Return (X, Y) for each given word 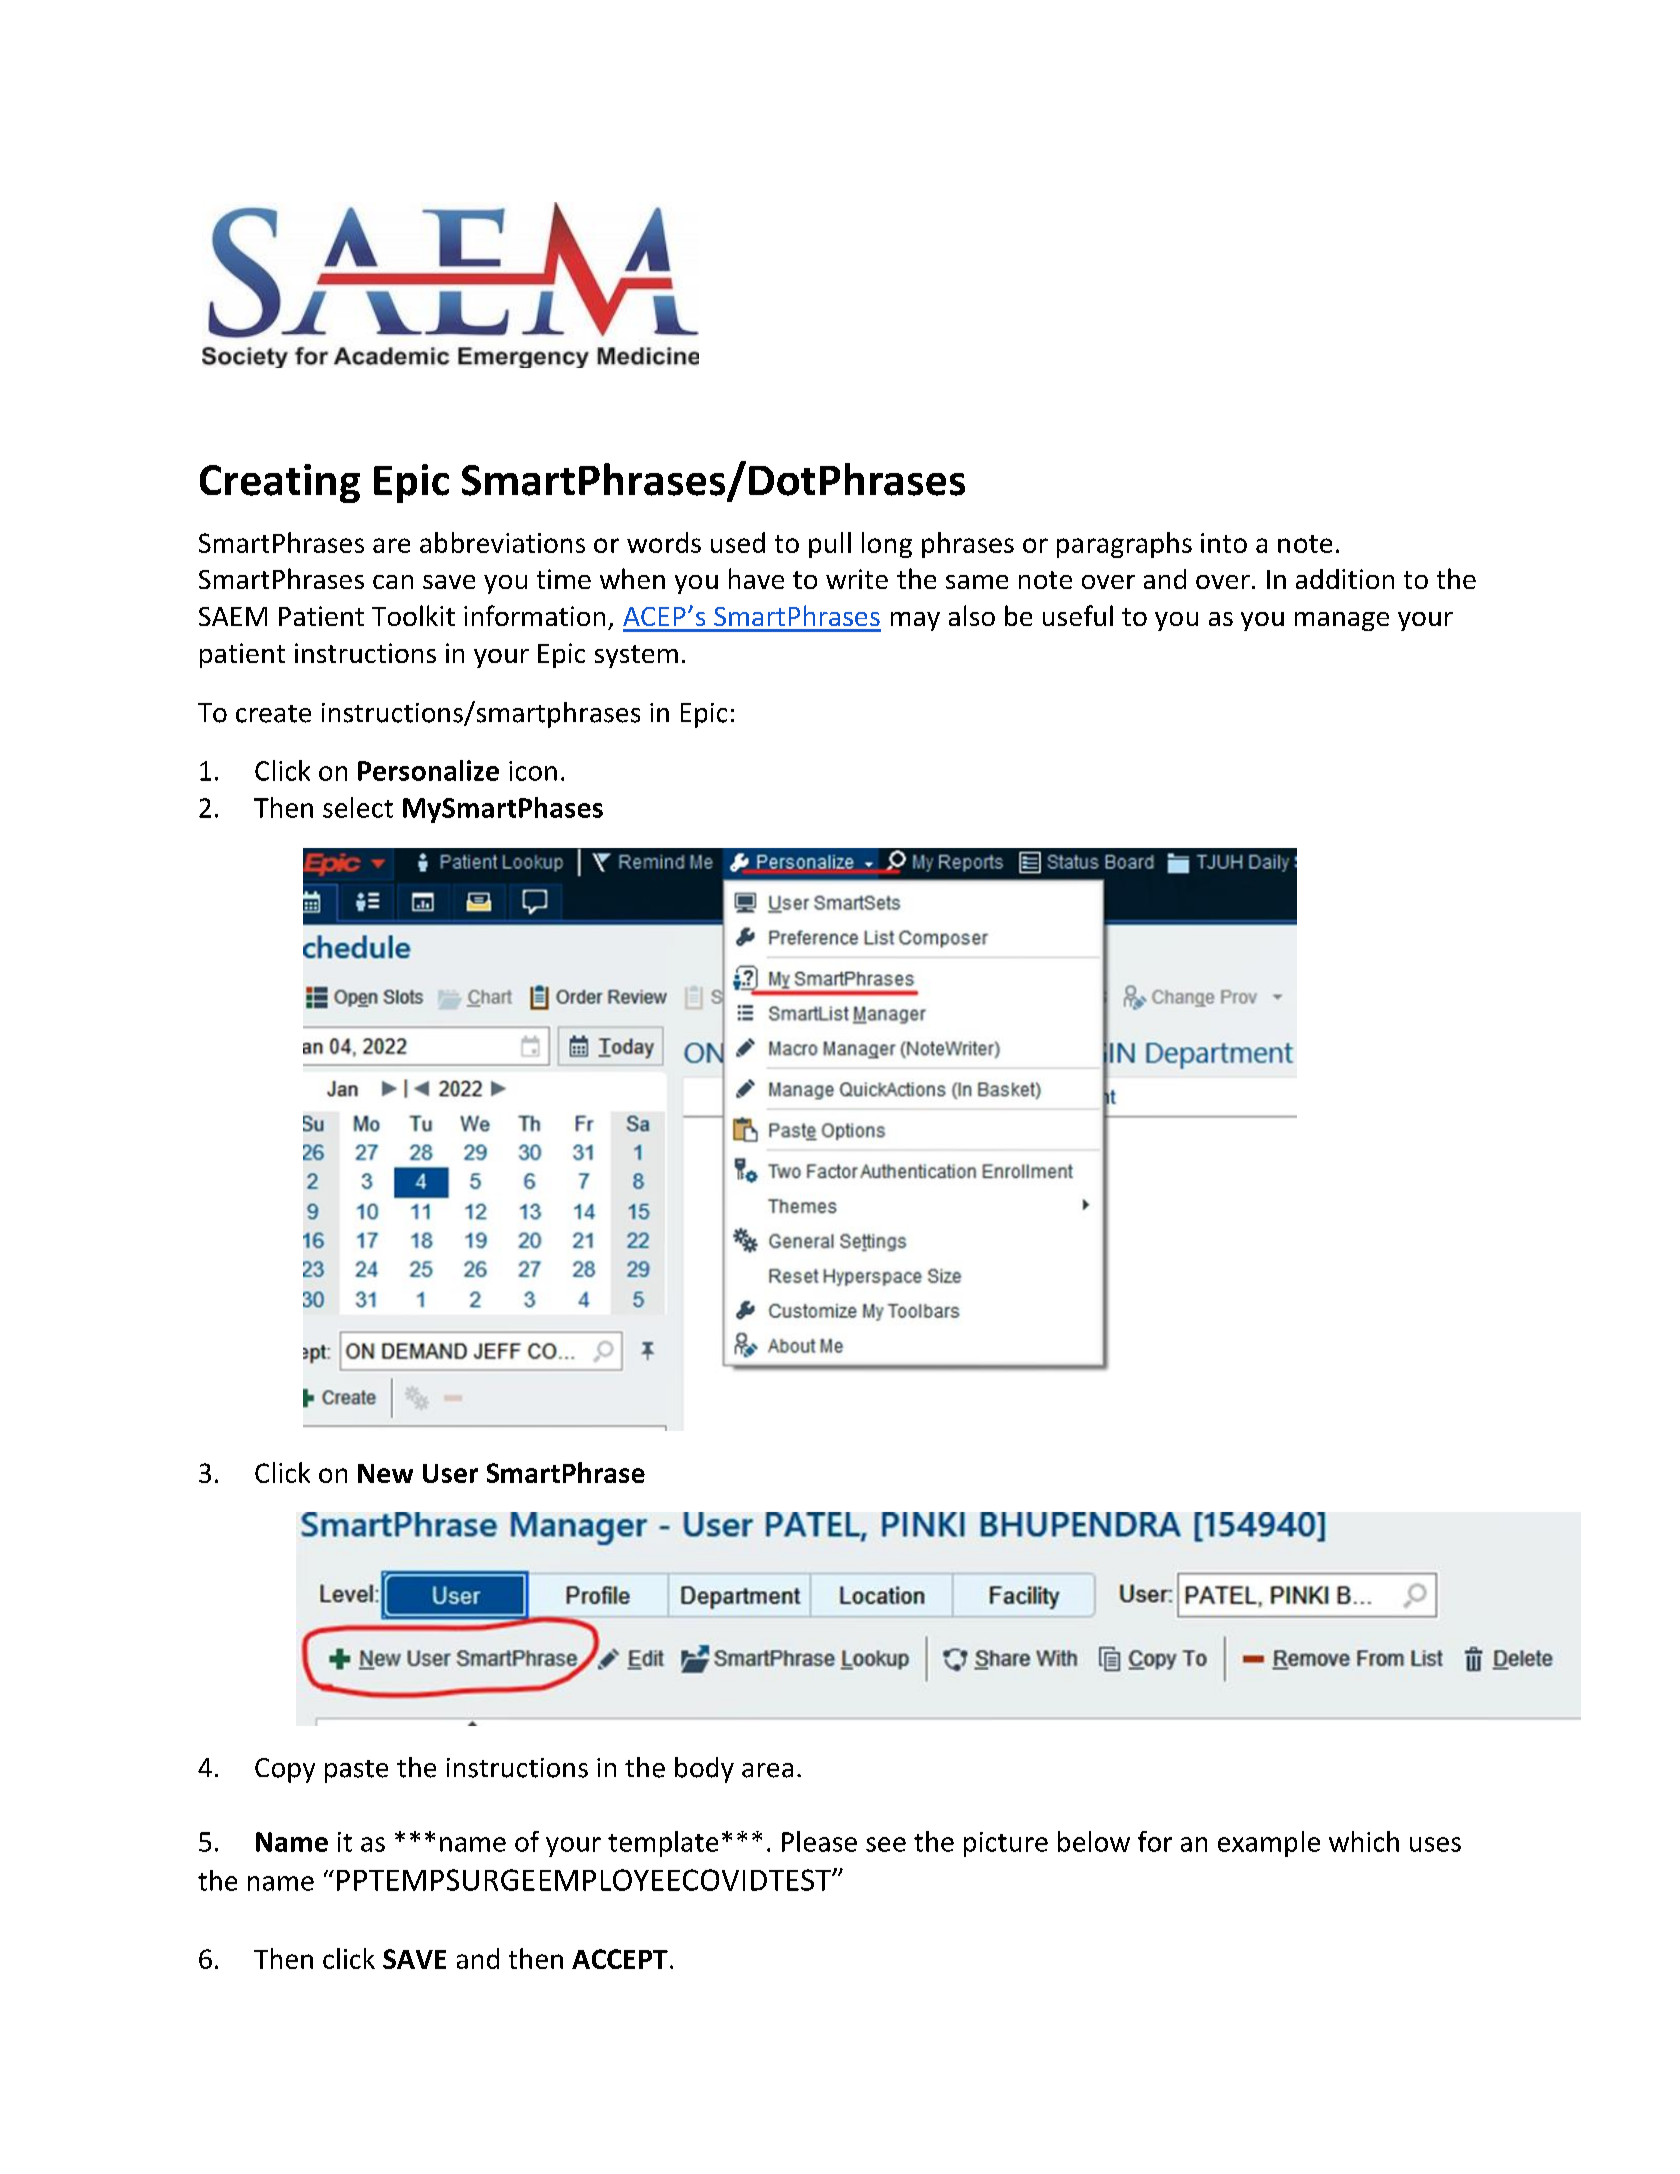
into (1224, 543)
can (393, 582)
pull (830, 545)
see (886, 1844)
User (450, 1473)
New (385, 1473)
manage (1342, 621)
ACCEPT (620, 1959)
